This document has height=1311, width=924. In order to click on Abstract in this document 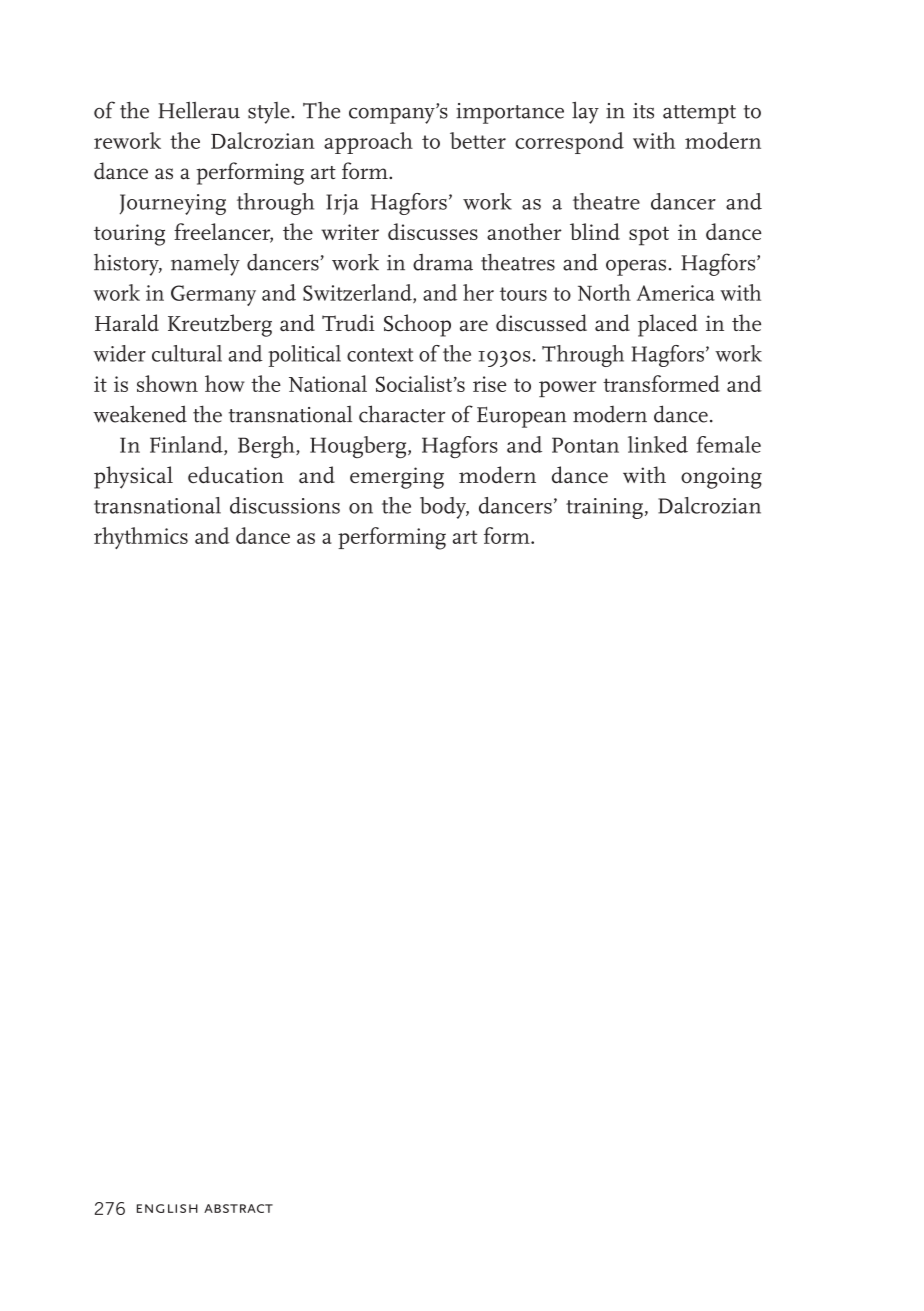, I will do `click(238, 1208)`.
